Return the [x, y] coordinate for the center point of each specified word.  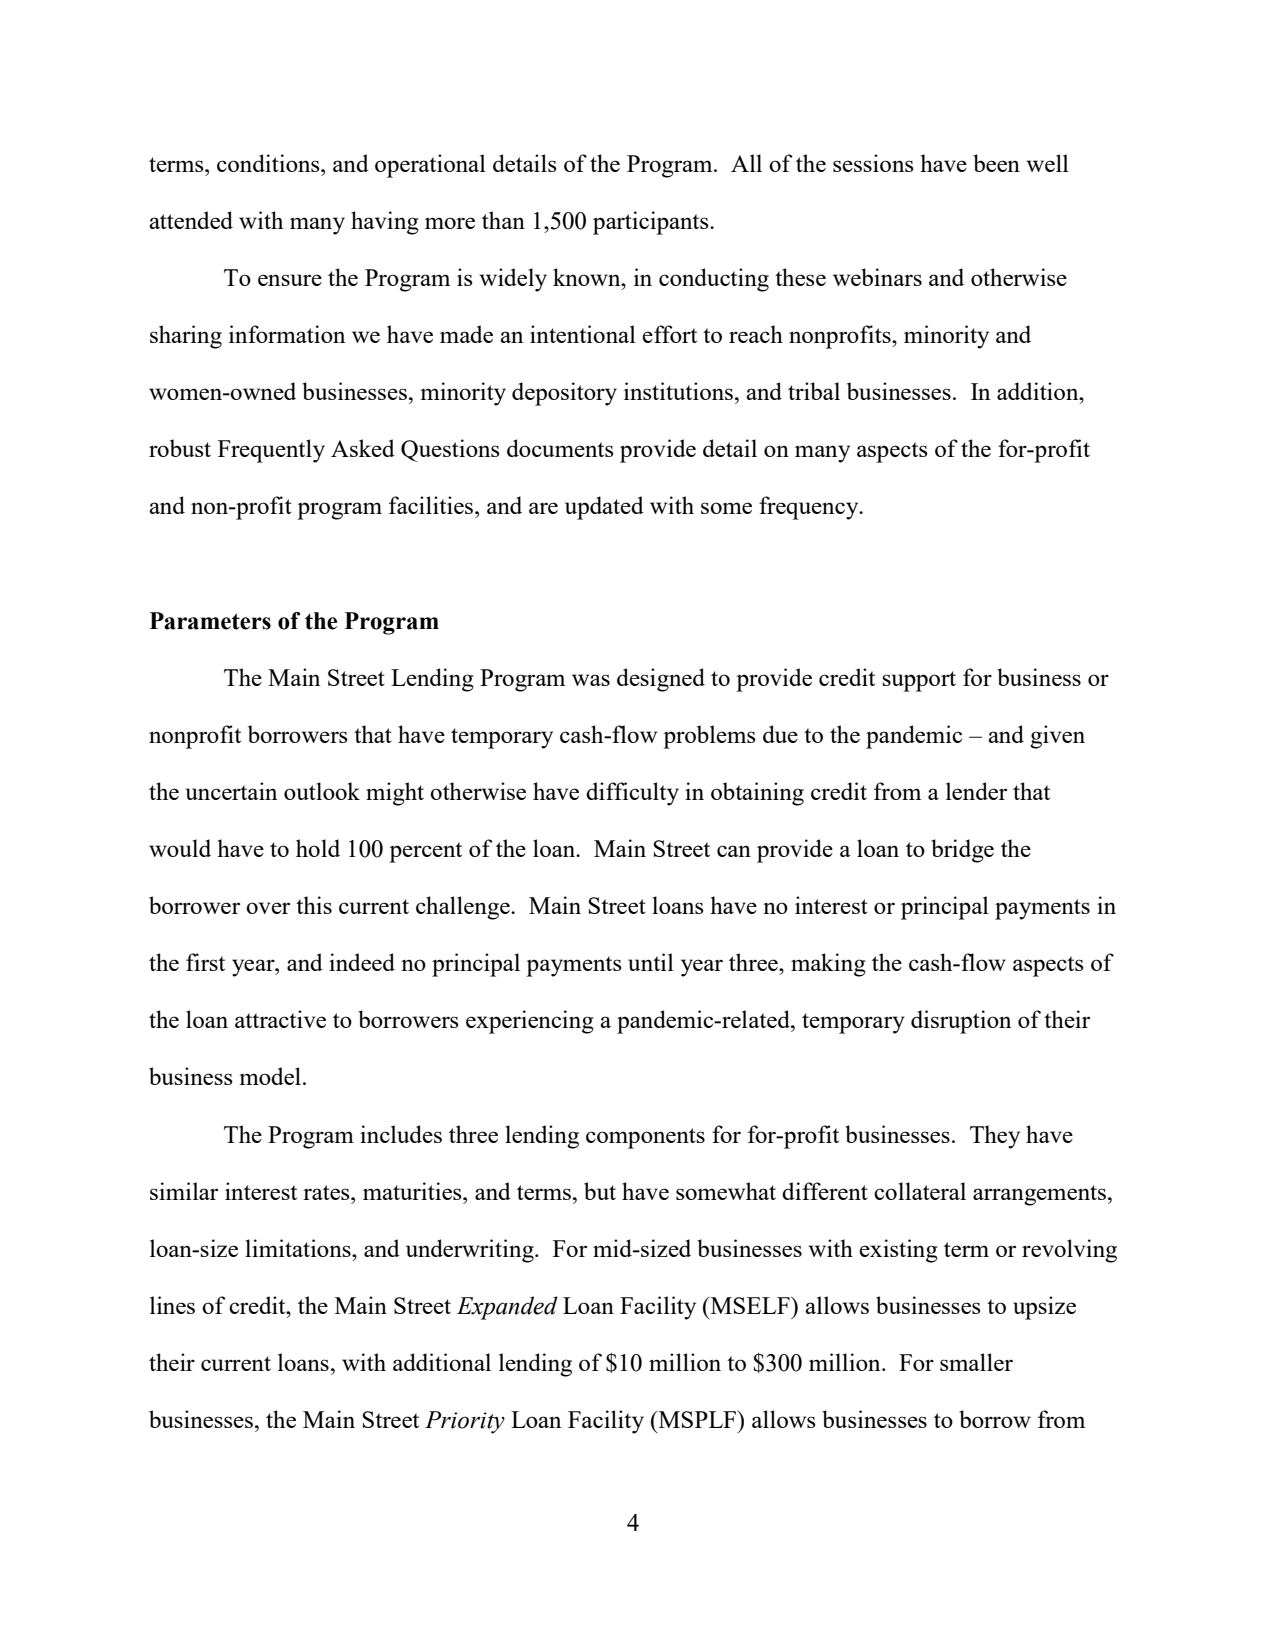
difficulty [632, 794]
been [996, 163]
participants [652, 223]
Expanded [507, 1308]
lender [976, 791]
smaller [976, 1362]
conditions [269, 163]
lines [172, 1305]
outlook [322, 791]
